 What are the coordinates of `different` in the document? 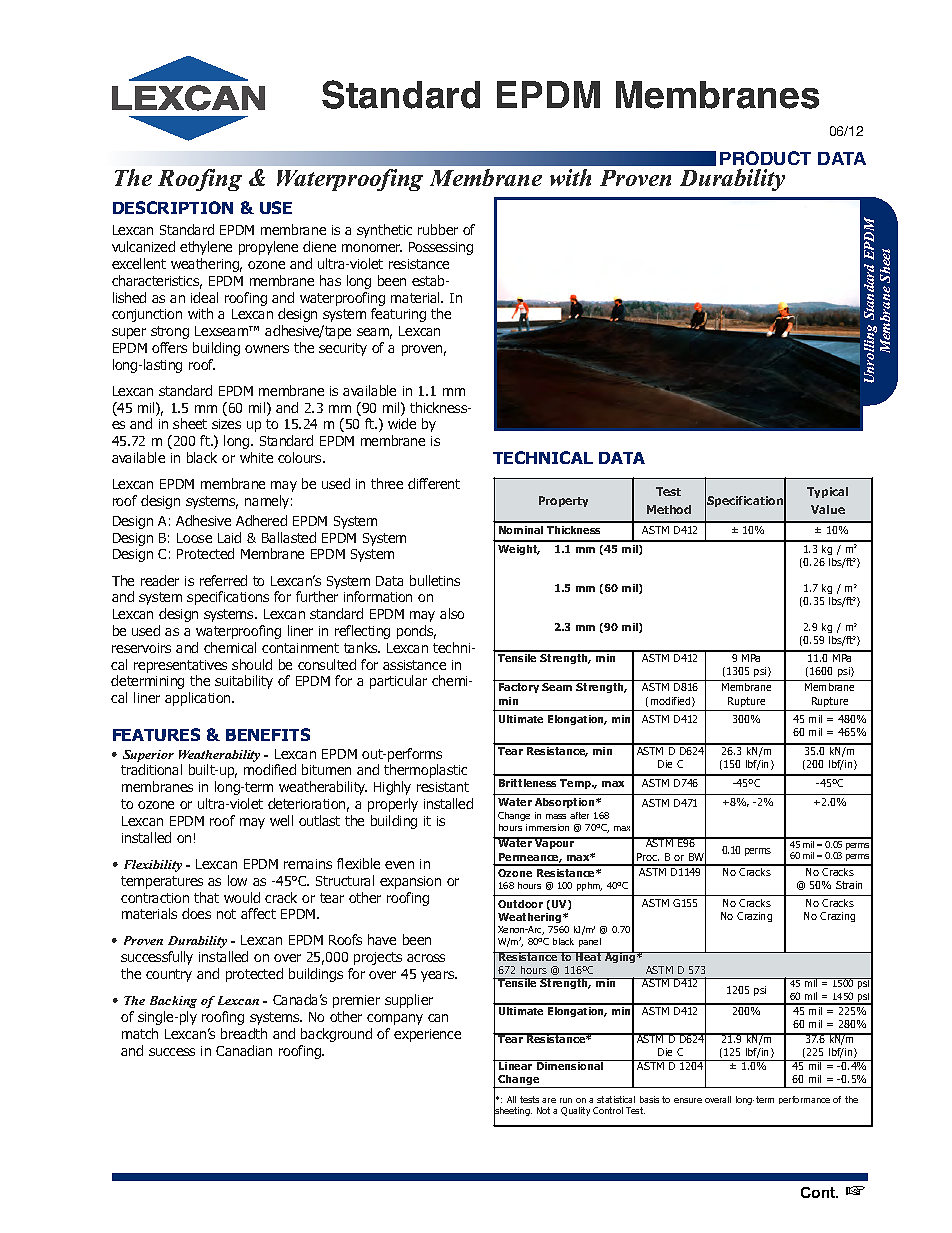 It's located at (434, 483).
